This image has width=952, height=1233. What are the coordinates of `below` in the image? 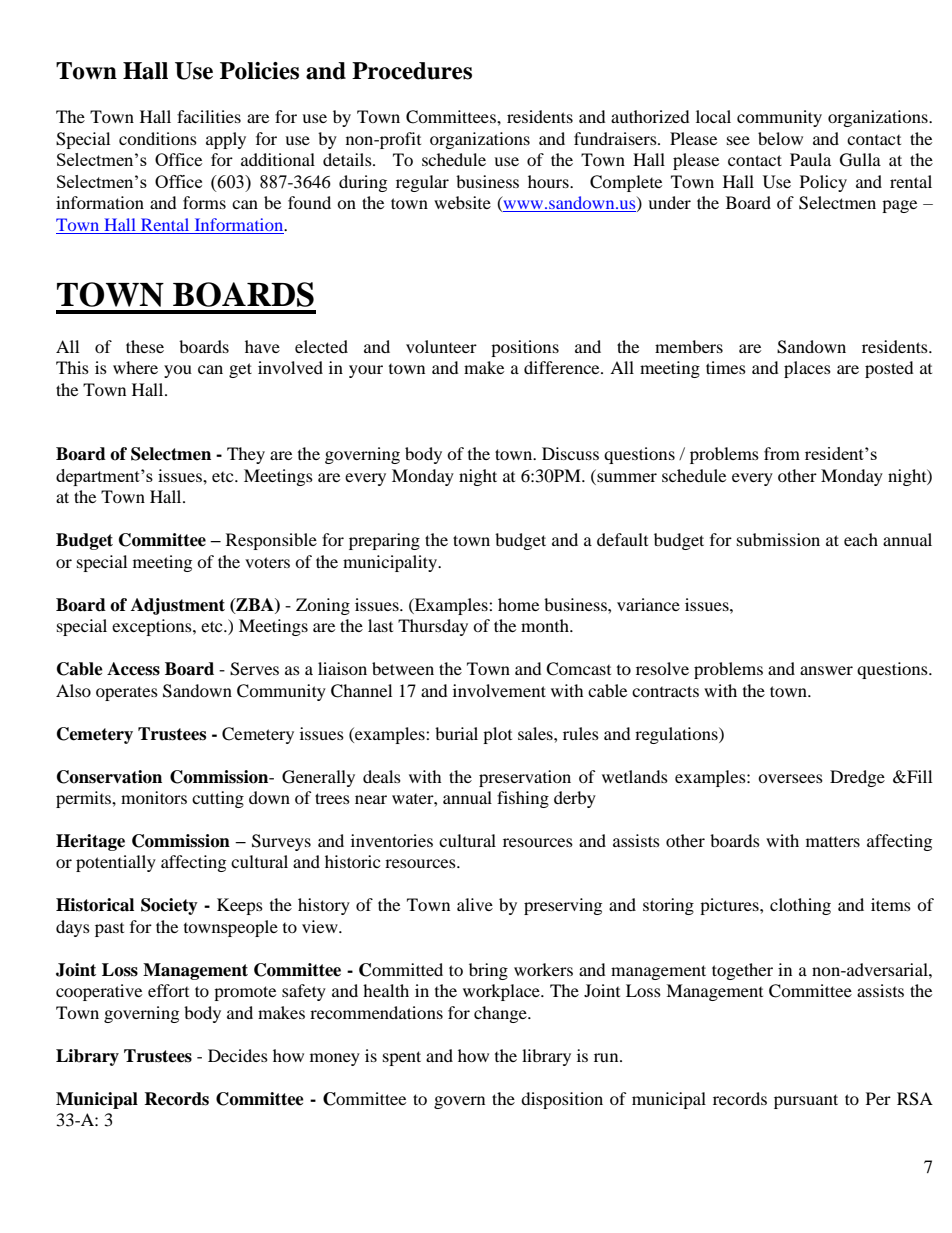 It's located at (780, 138).
